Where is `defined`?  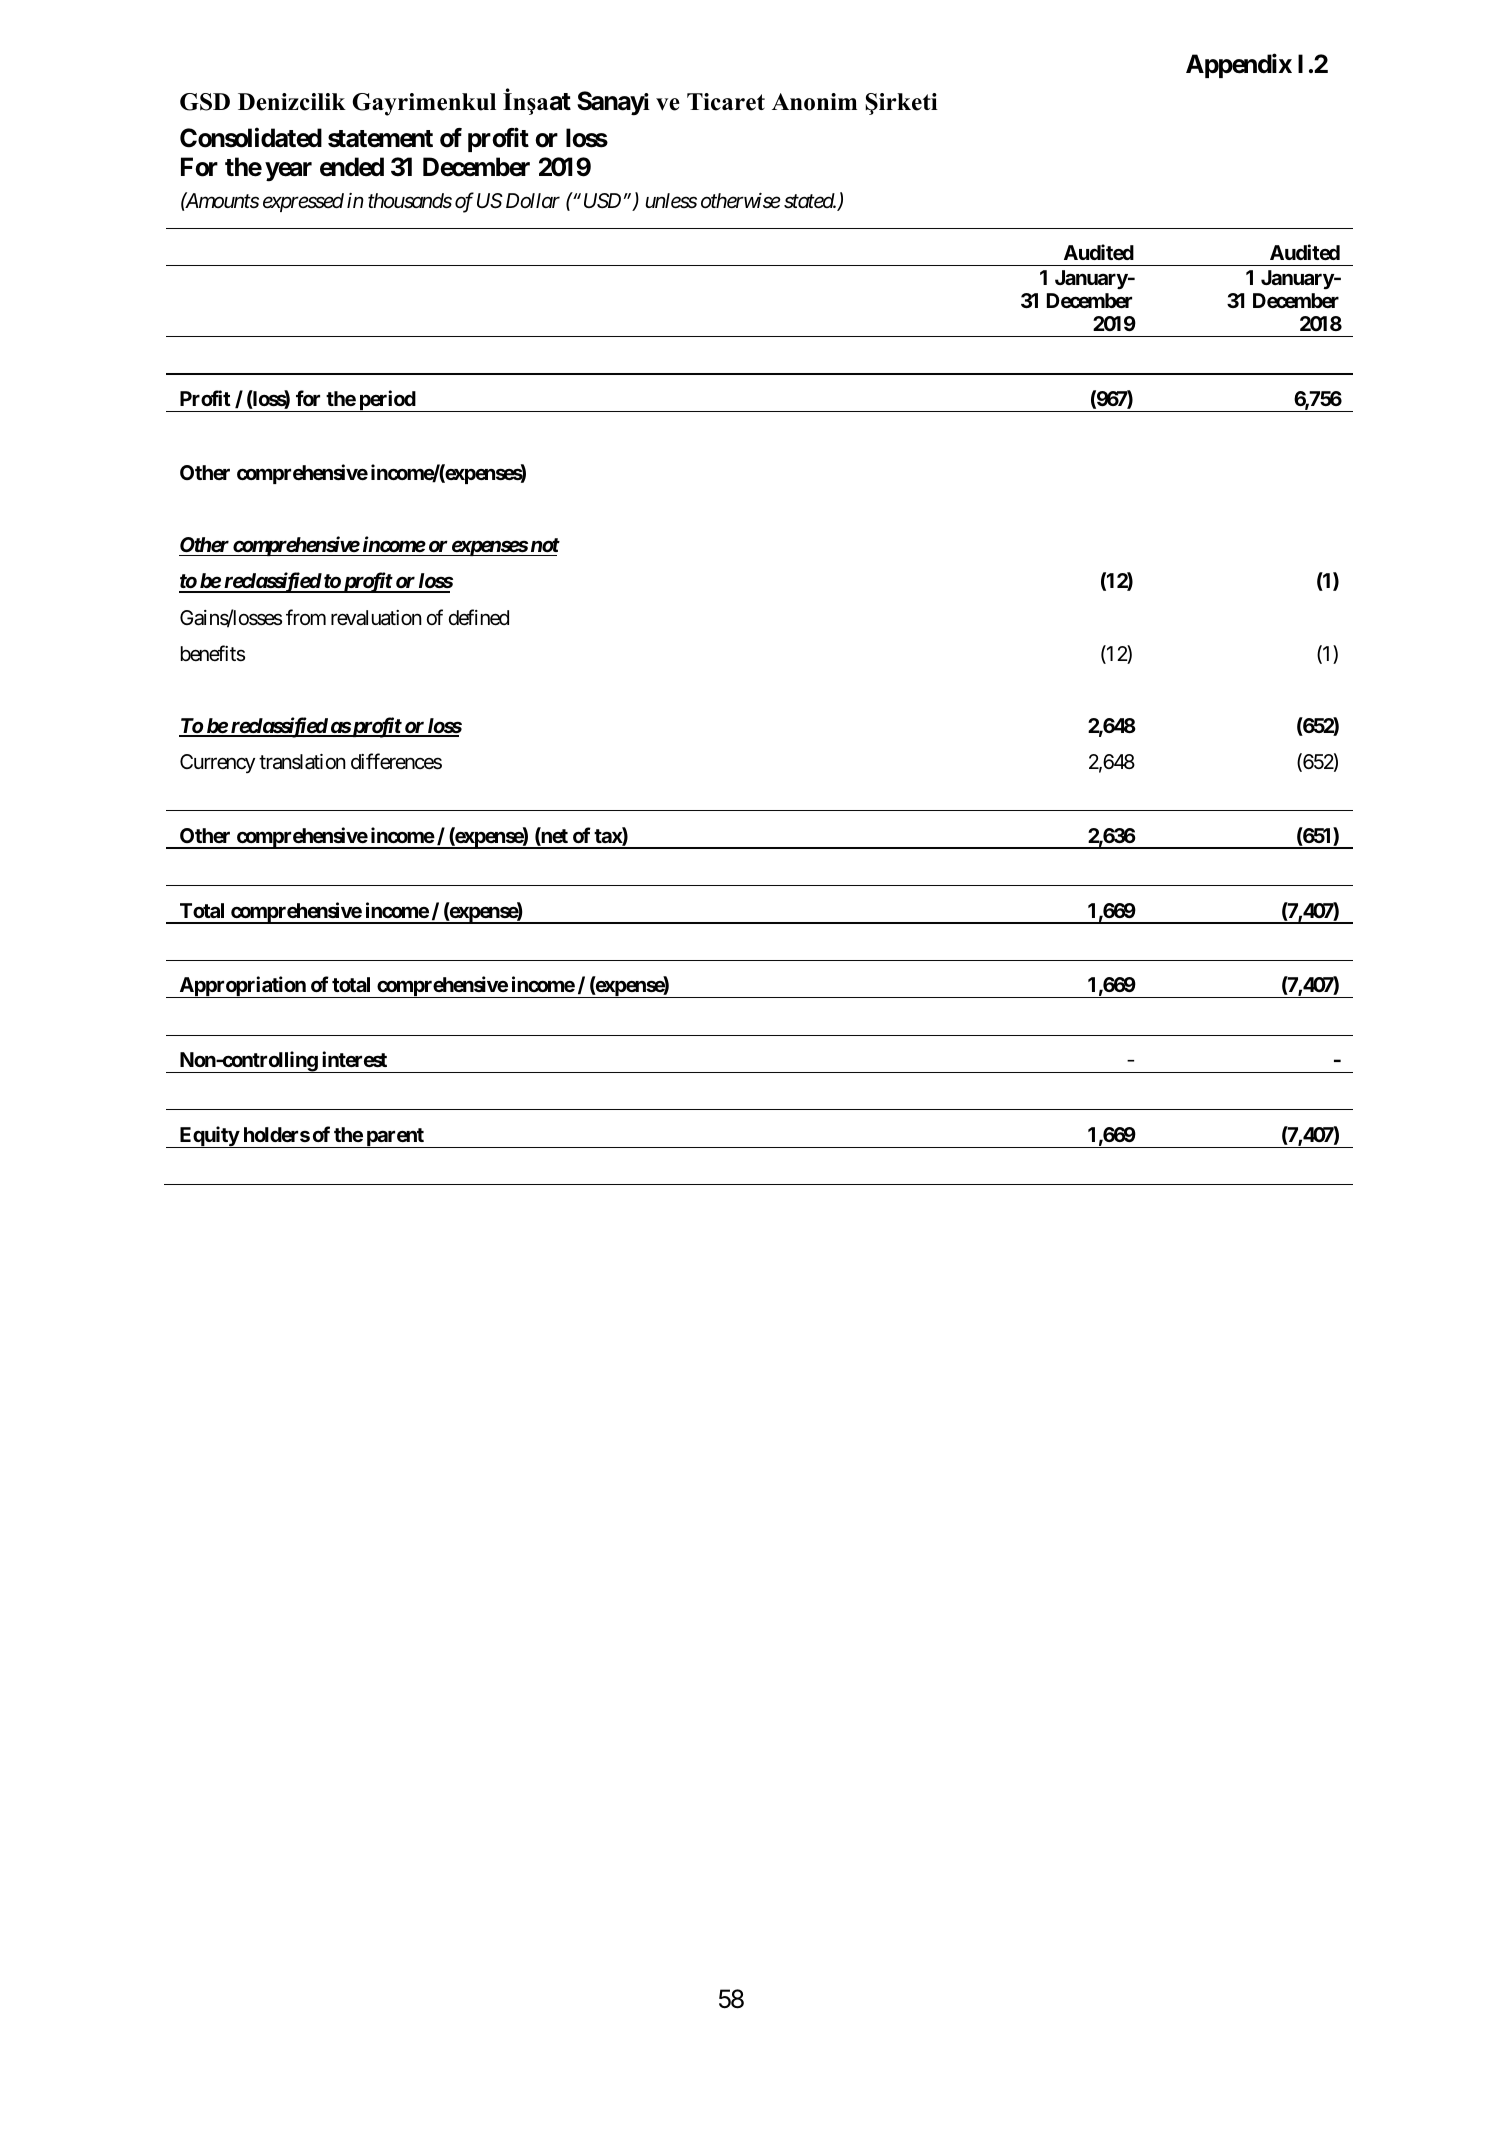
defined is located at coordinates (479, 617).
